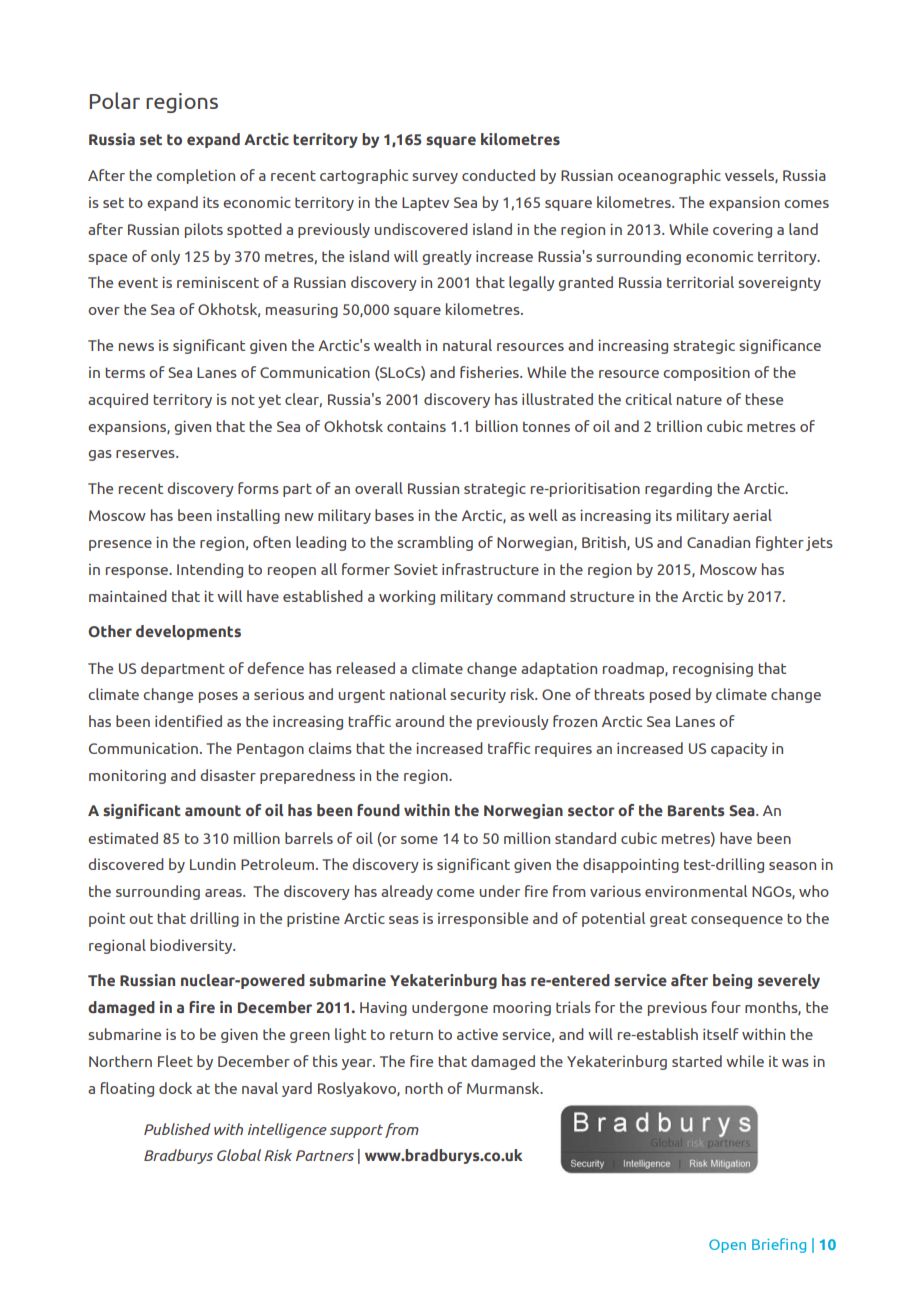  What do you see at coordinates (419, 840) in the page?
I see `some` at bounding box center [419, 840].
